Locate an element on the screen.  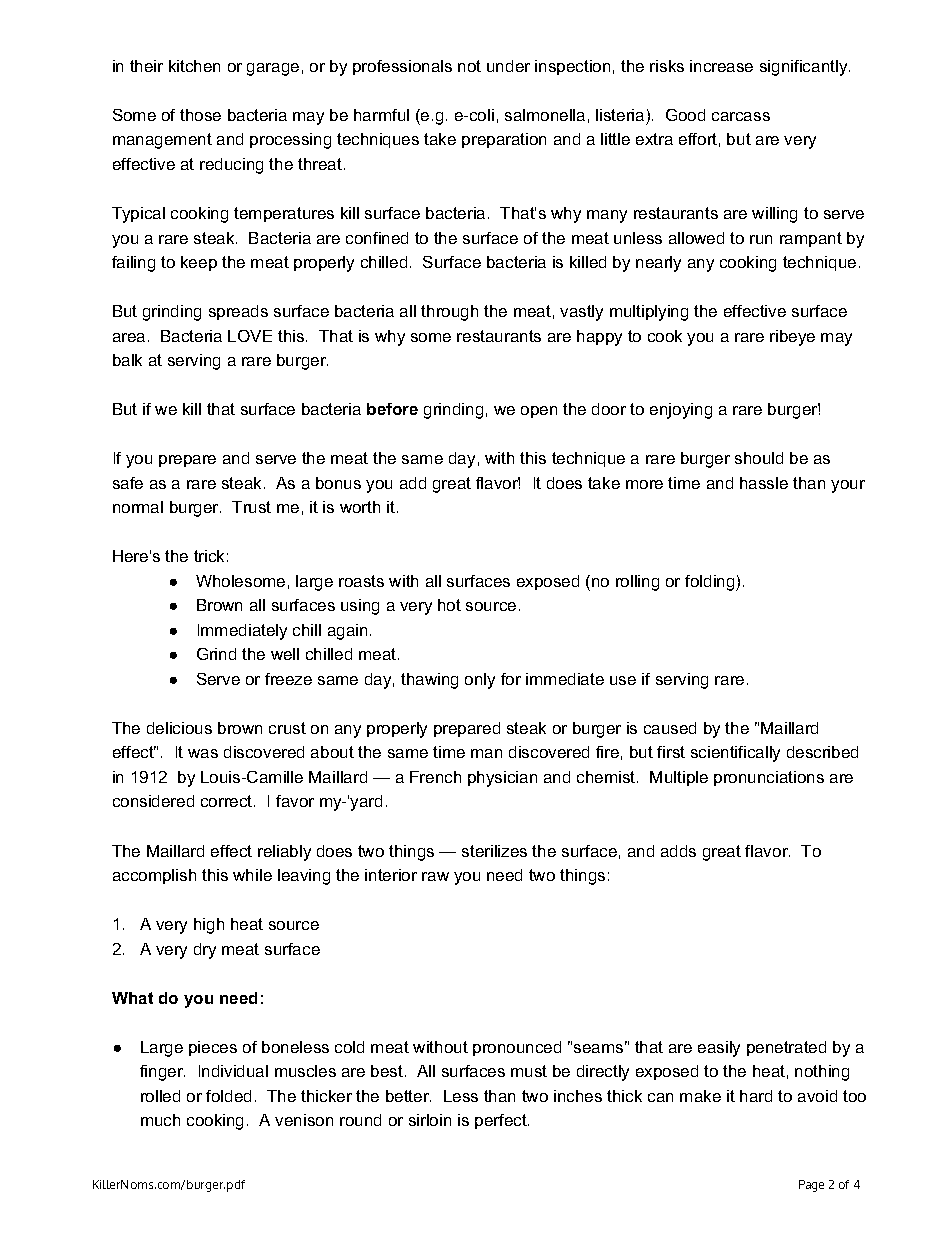
much is located at coordinates (160, 1120).
